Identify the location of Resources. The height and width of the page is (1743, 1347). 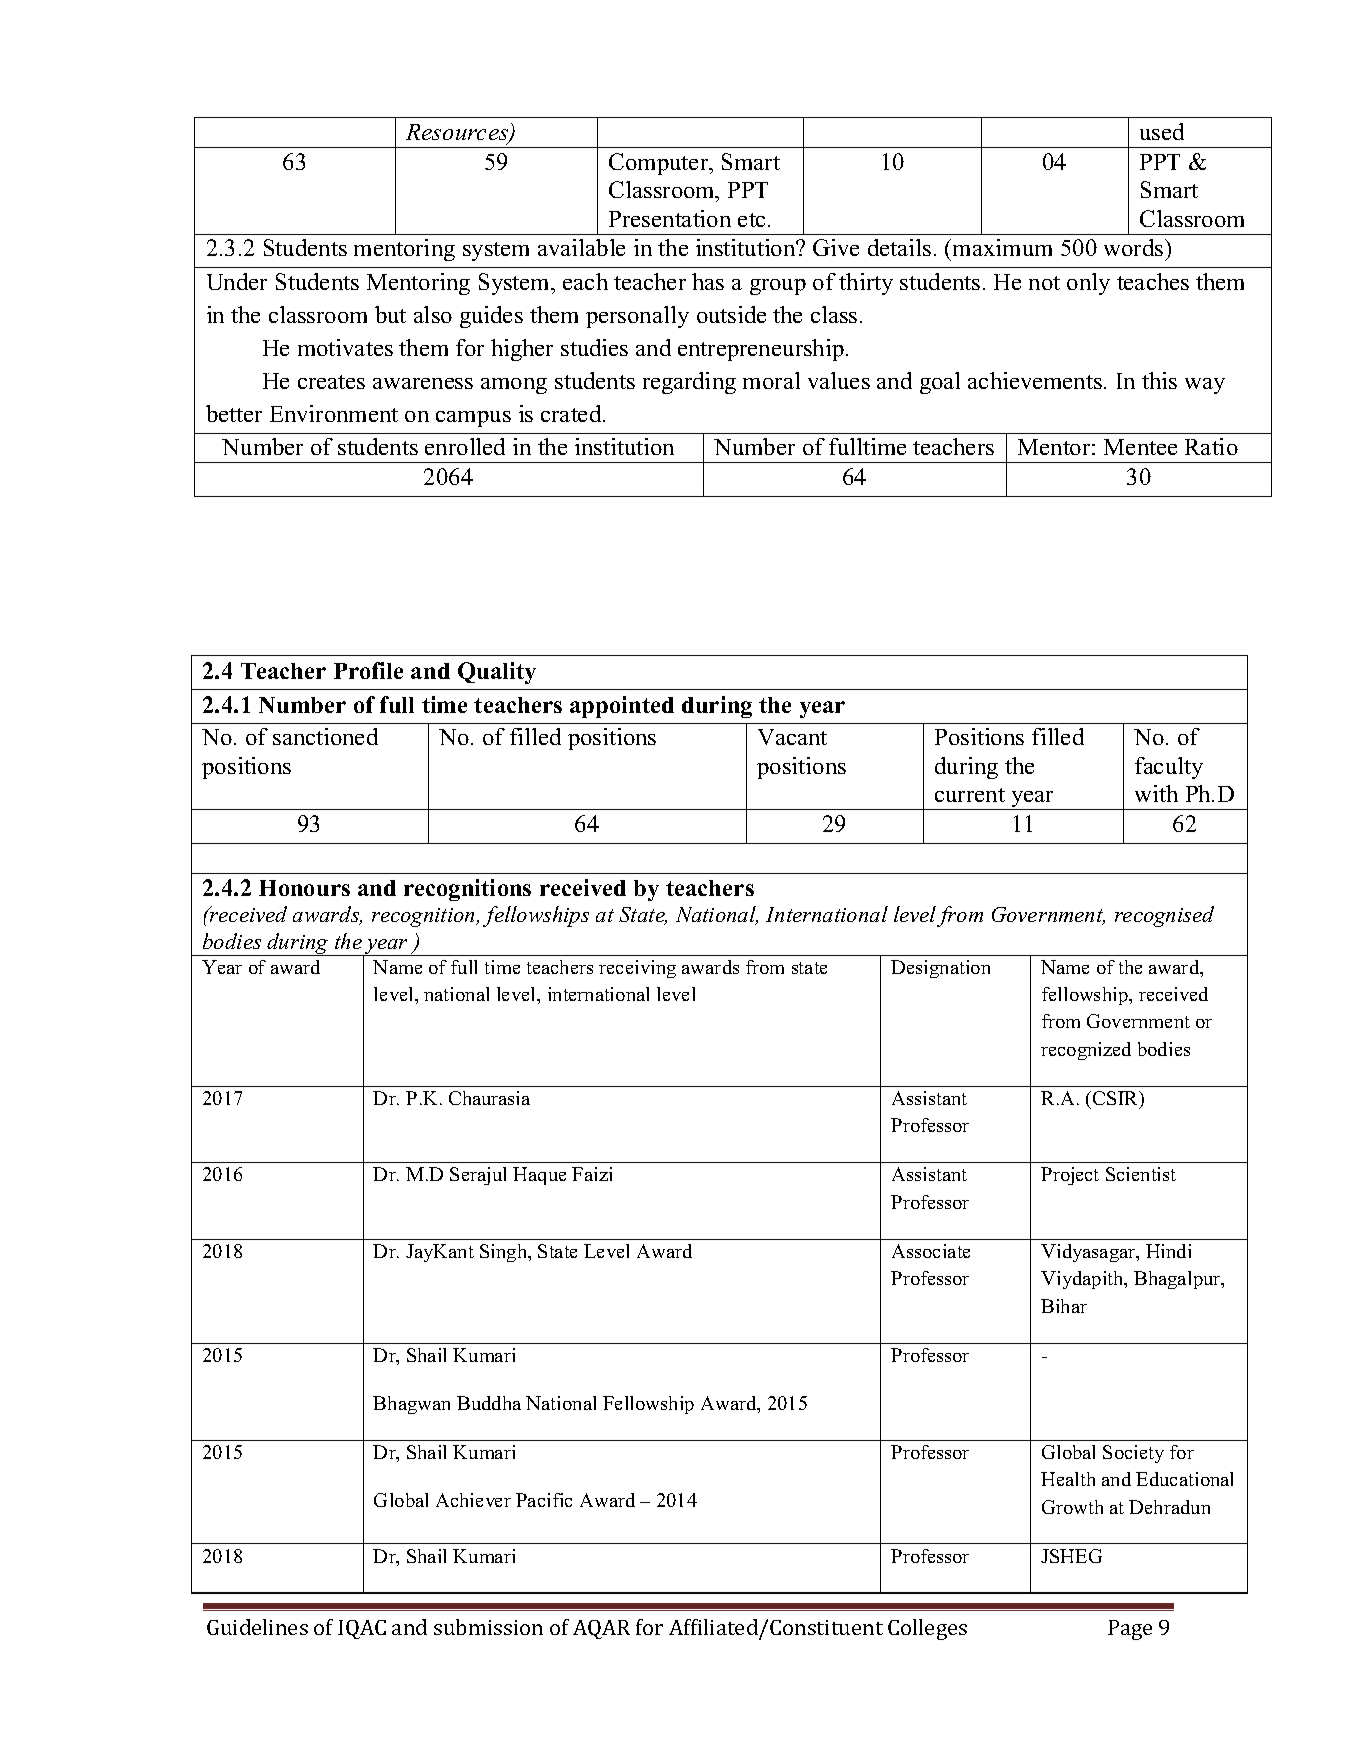
(458, 133).
